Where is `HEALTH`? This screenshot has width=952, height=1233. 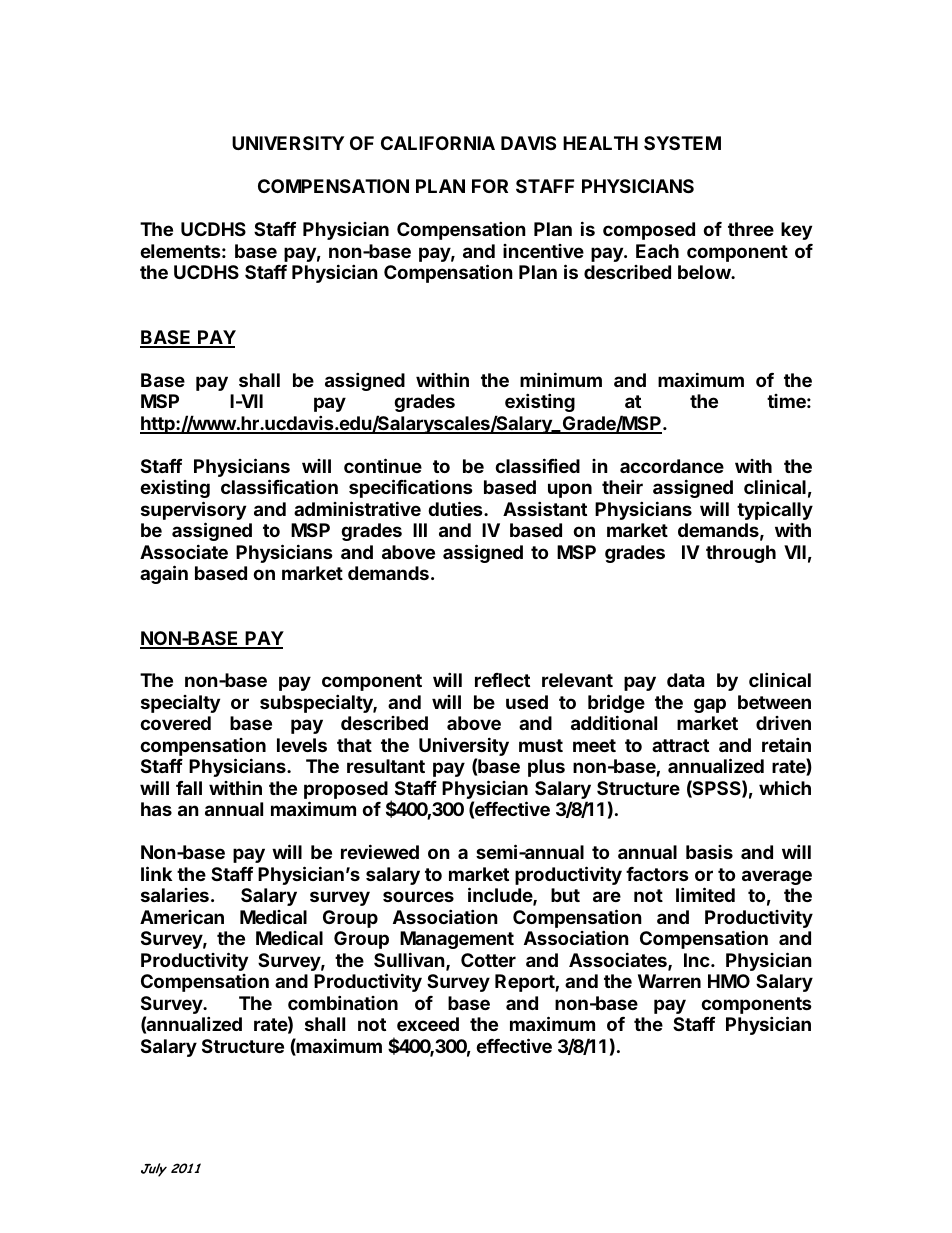 HEALTH is located at coordinates (600, 143).
